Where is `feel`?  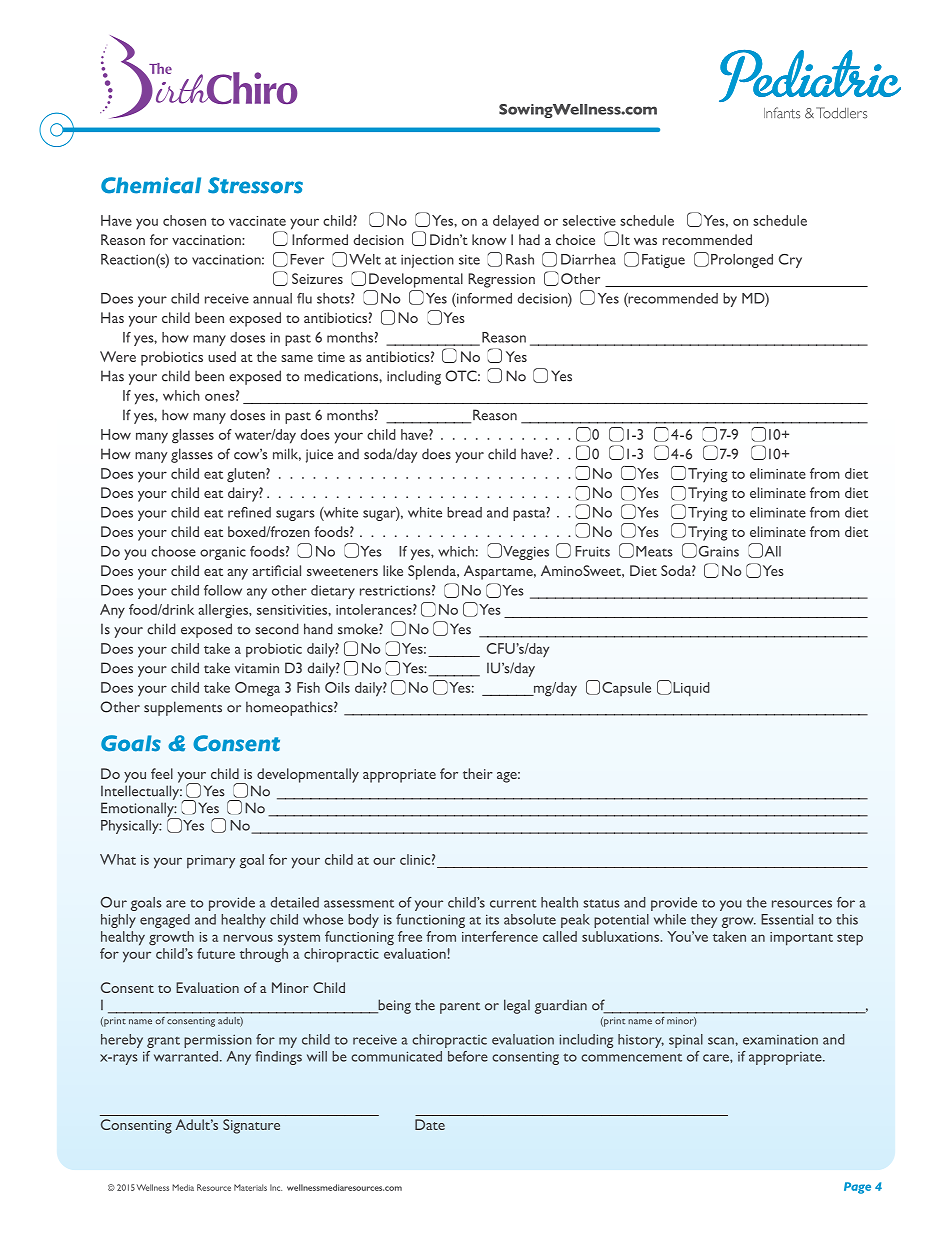 feel is located at coordinates (162, 773).
